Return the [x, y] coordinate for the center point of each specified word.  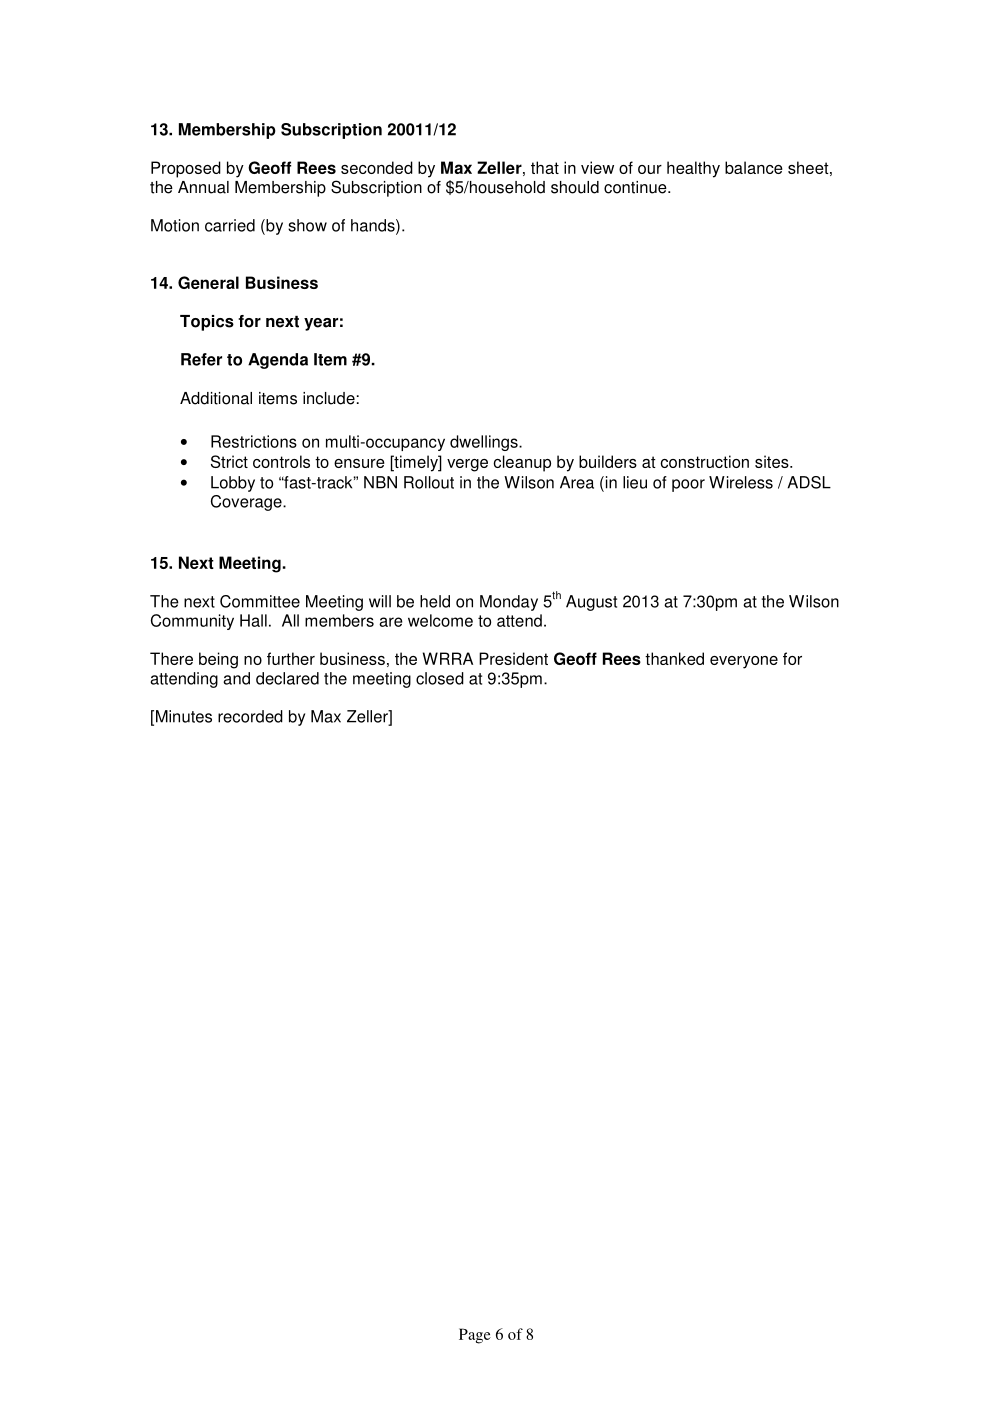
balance [754, 167]
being [218, 660]
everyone [744, 662]
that [545, 167]
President [513, 658]
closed [440, 678]
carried [230, 225]
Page [475, 1336]
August [591, 603]
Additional [216, 398]
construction [704, 461]
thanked [674, 658]
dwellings [485, 443]
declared [287, 678]
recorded [250, 716]
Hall [253, 620]
